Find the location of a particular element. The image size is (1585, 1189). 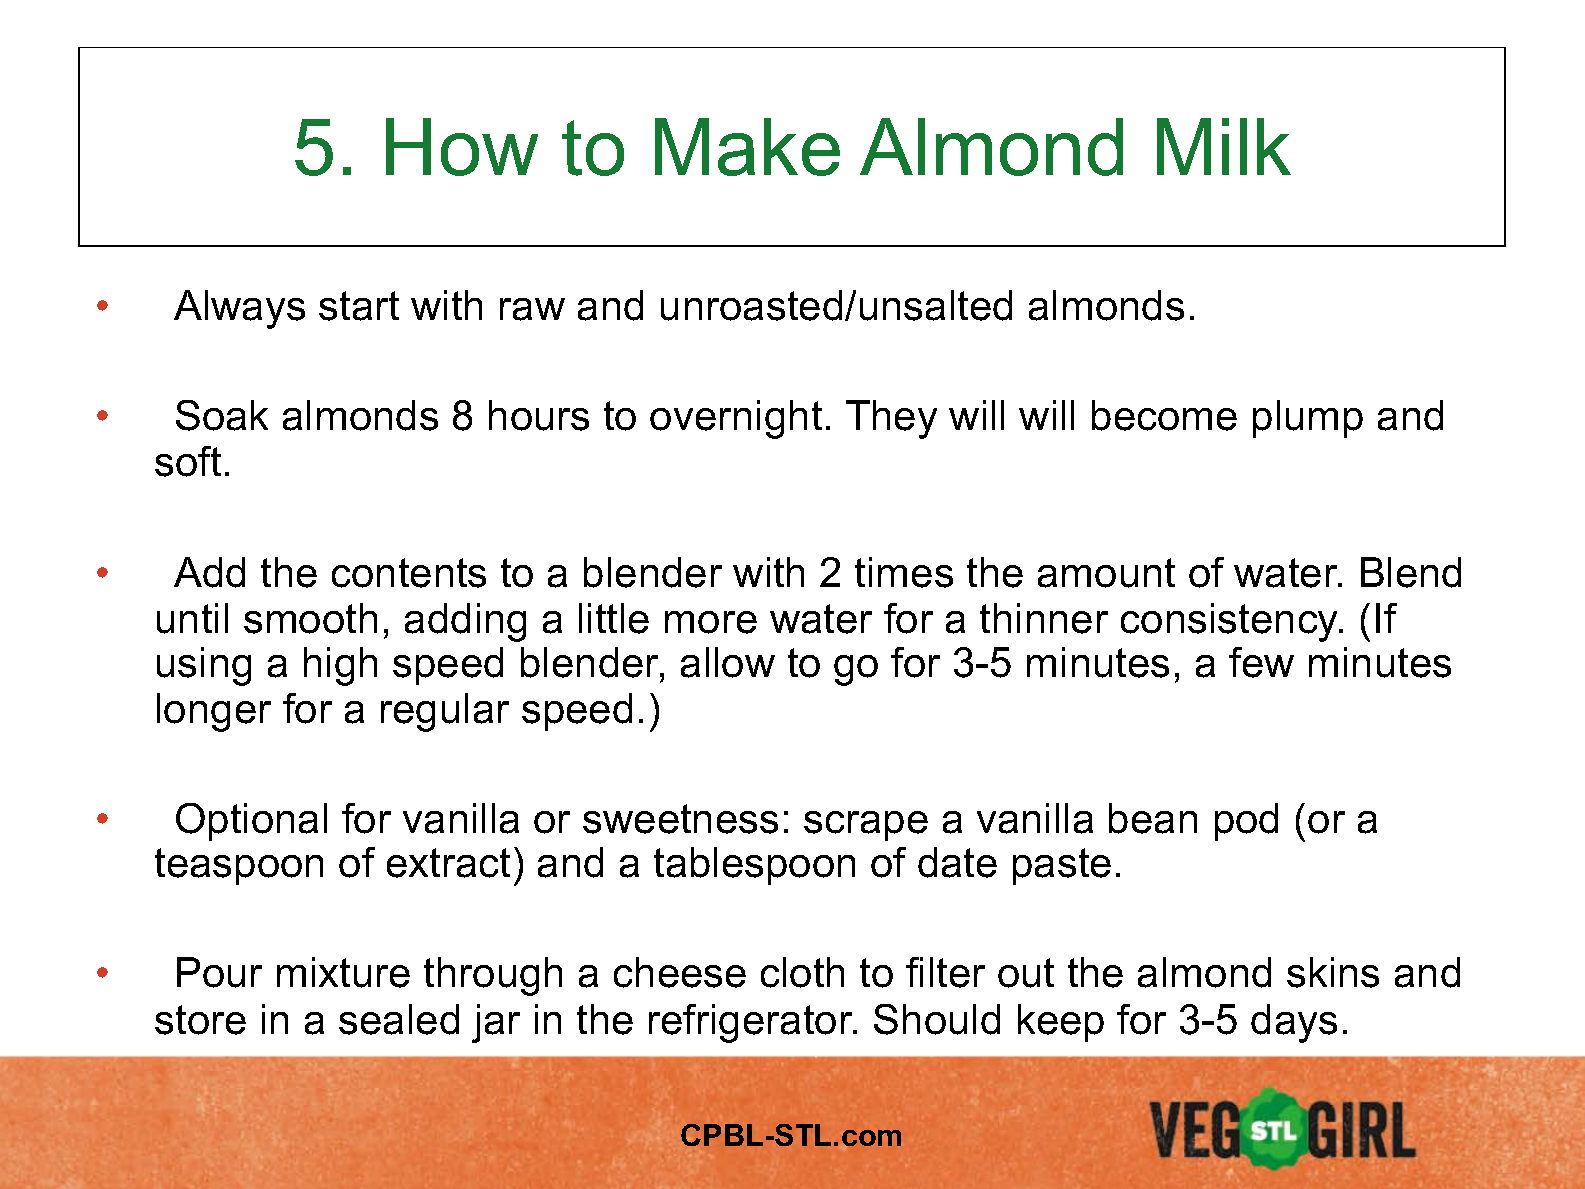

days is located at coordinates (1294, 1023).
